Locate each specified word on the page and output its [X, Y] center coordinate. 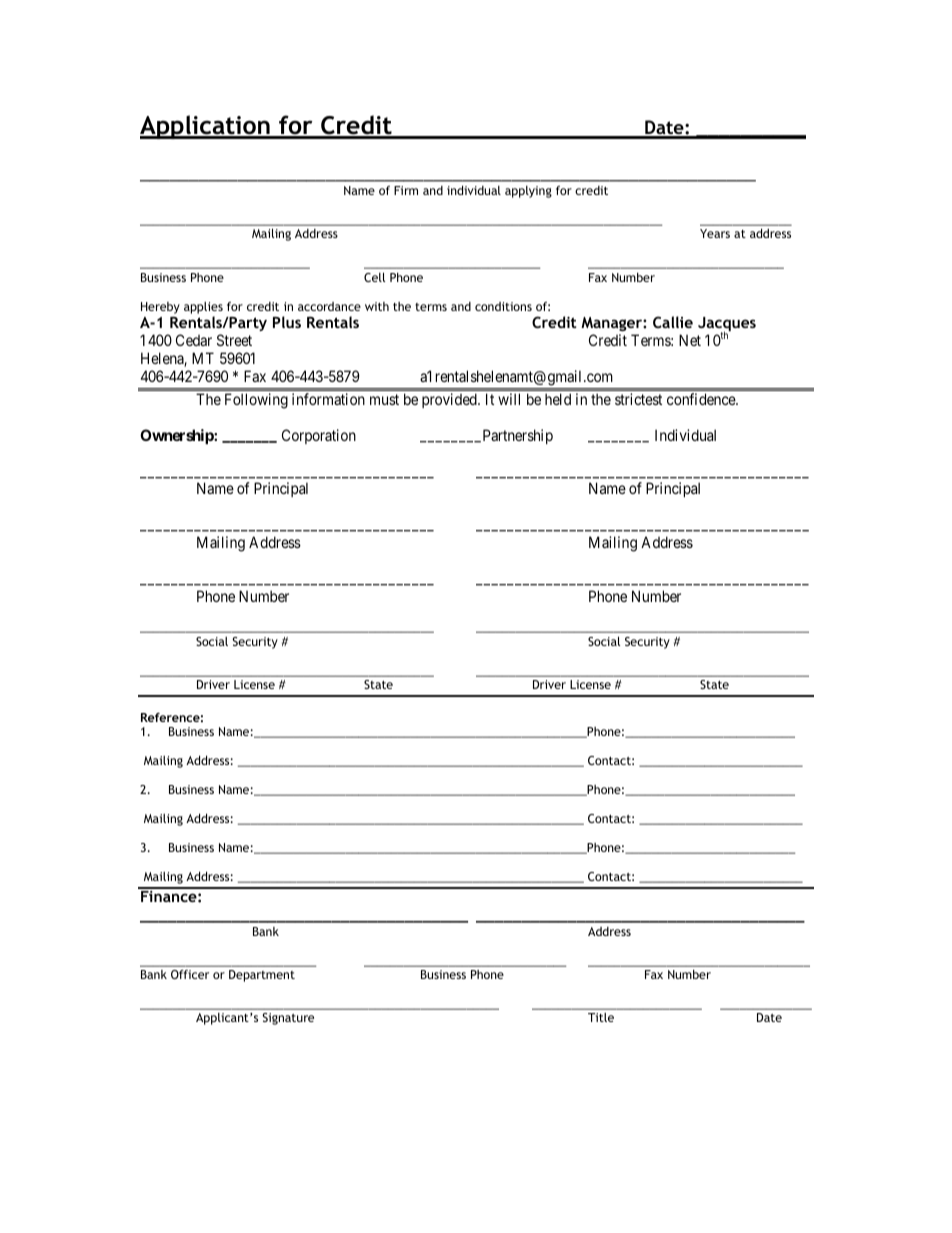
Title [601, 1017]
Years [715, 233]
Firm [406, 190]
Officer [190, 974]
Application [206, 127]
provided [450, 400]
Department [262, 976]
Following [256, 401]
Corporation [319, 436]
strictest [638, 399]
